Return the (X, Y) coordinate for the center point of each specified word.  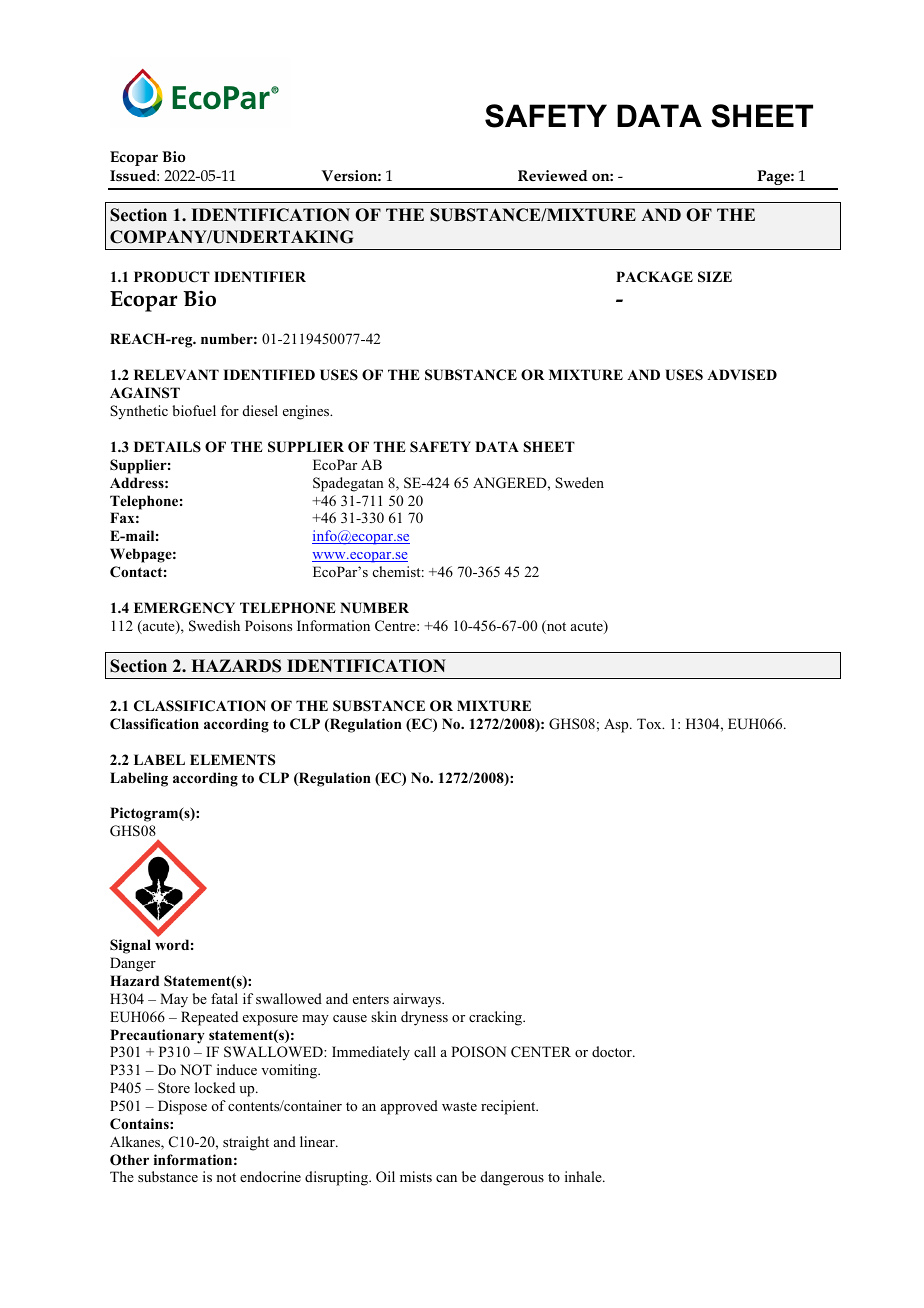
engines (307, 412)
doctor (613, 1051)
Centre (396, 625)
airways (418, 1000)
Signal (130, 946)
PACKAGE (654, 277)
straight (246, 1143)
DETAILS (167, 446)
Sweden (579, 482)
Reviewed (553, 175)
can (446, 1178)
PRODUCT (172, 277)
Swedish (214, 626)
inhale (584, 1176)
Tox (650, 723)
